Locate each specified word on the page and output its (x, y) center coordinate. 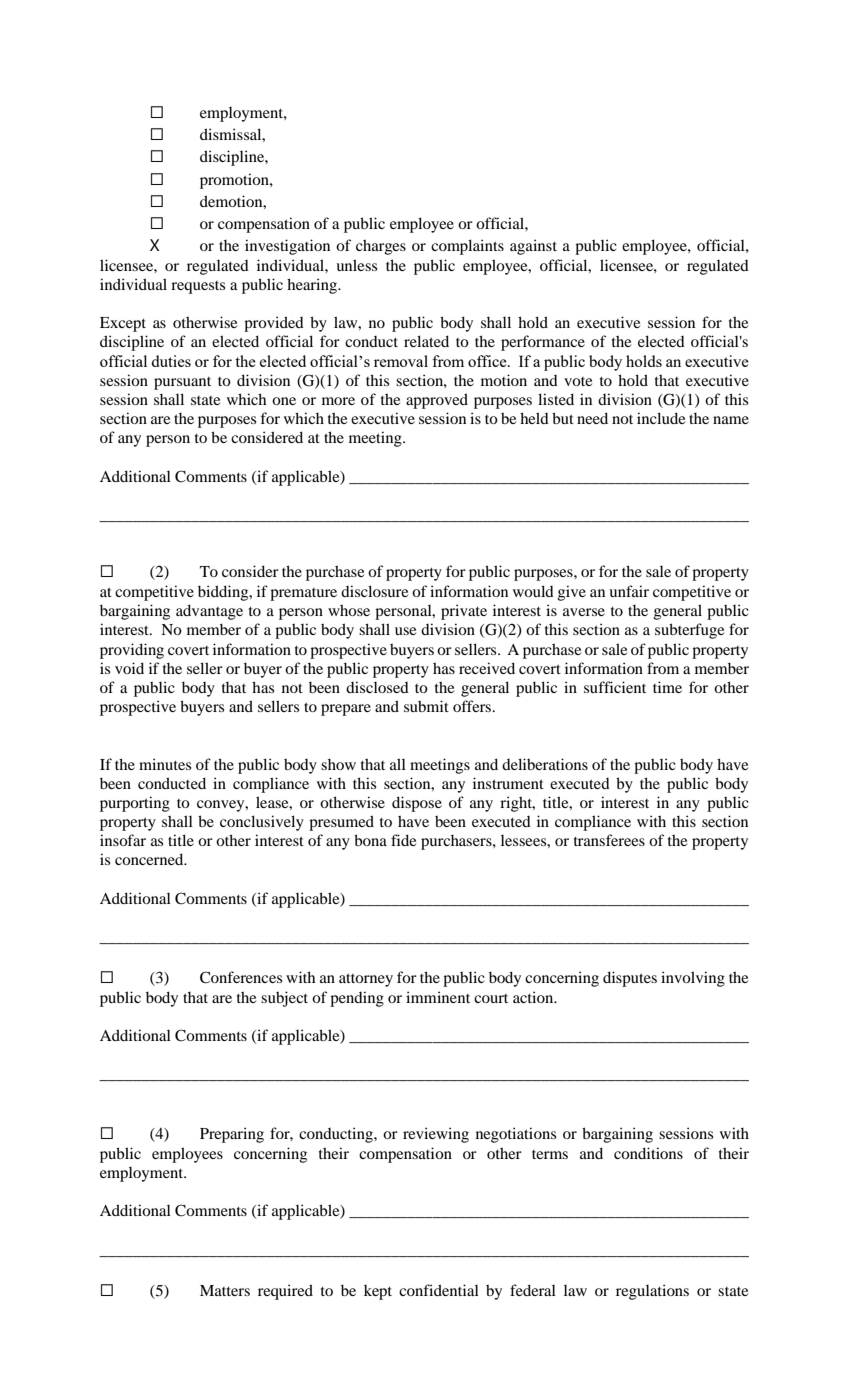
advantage (209, 612)
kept (378, 1292)
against (533, 247)
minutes (165, 764)
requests (198, 287)
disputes (630, 979)
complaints (467, 247)
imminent (438, 997)
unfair (629, 591)
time (667, 687)
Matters (225, 1290)
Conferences (241, 977)
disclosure (374, 591)
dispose (417, 804)
